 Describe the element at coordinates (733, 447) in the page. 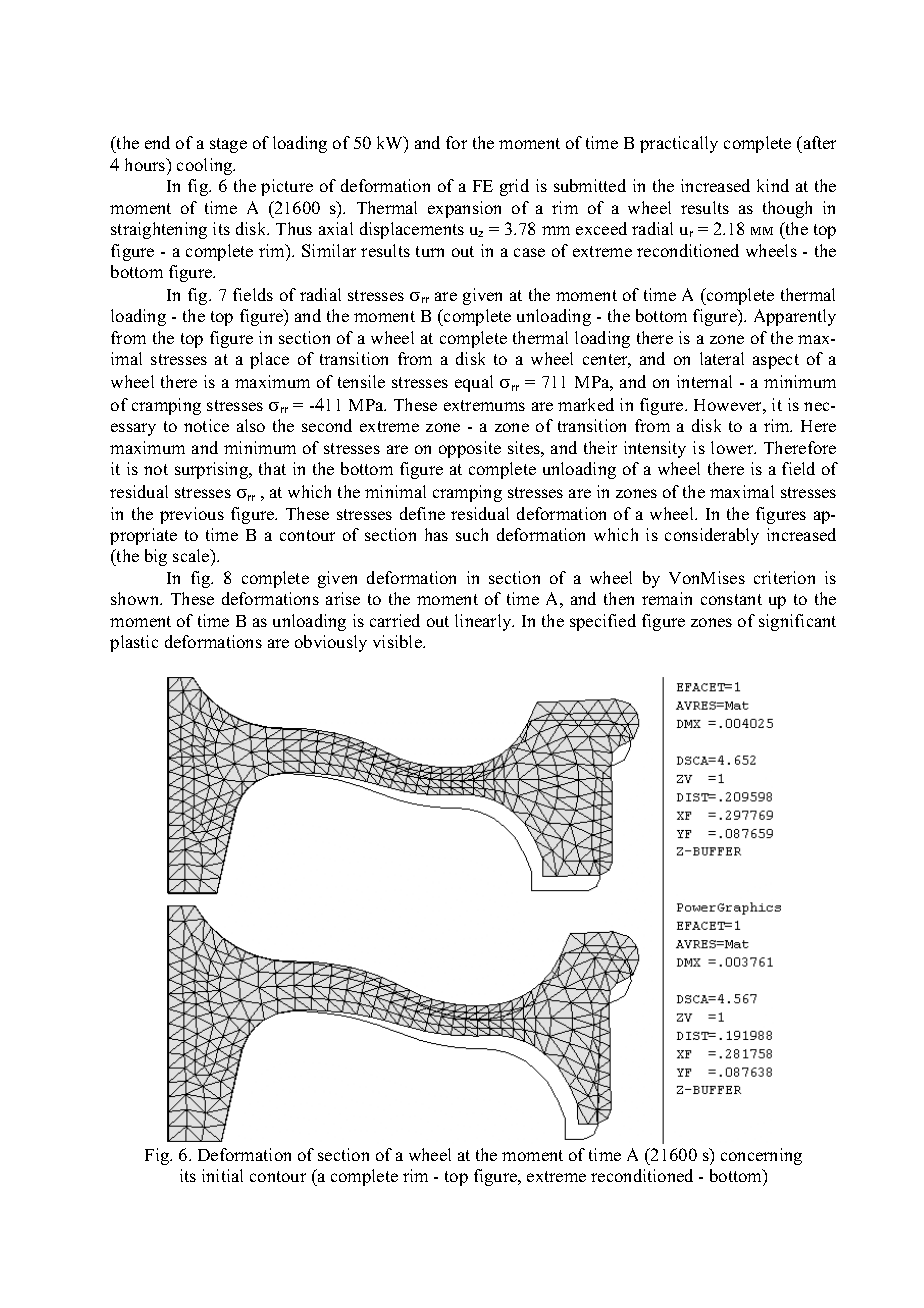

I see `lower` at that location.
